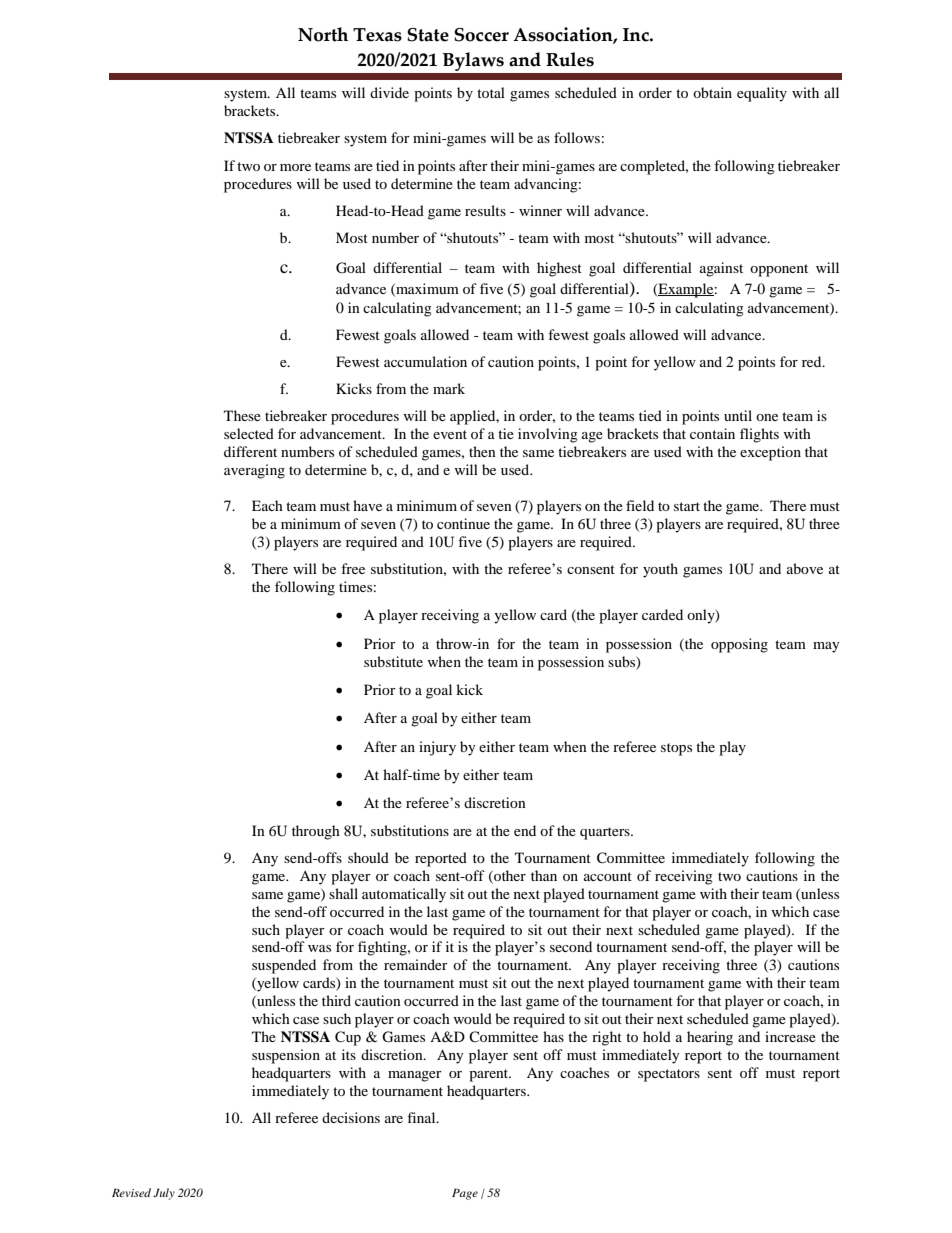 The image size is (952, 1233). Describe the element at coordinates (463, 523) in the document. I see `continue` at that location.
